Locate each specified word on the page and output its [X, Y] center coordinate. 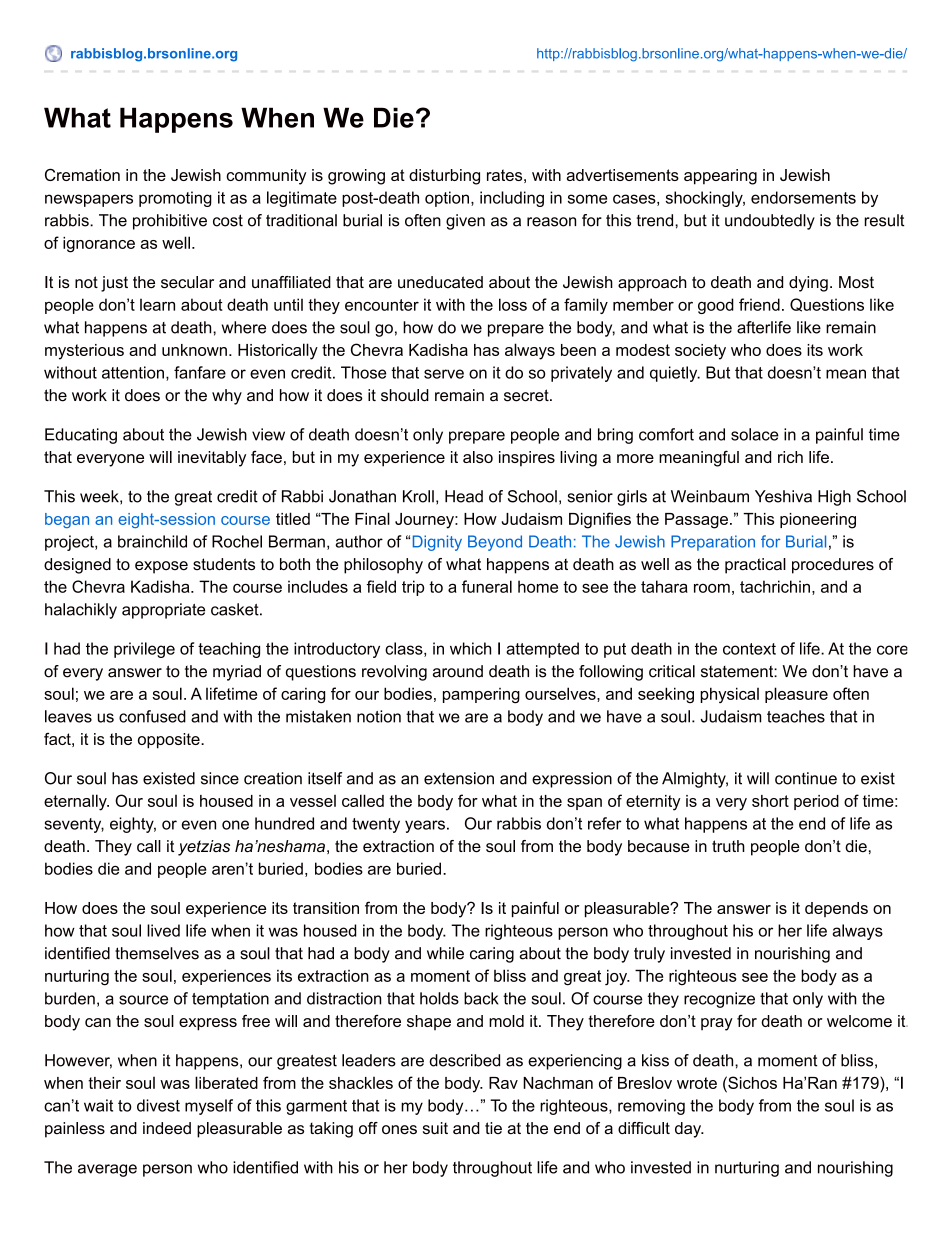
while [445, 953]
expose [161, 567]
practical [755, 566]
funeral [487, 586]
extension [459, 778]
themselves [157, 953]
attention [133, 372]
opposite [170, 741]
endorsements [803, 197]
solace [755, 434]
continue [806, 778]
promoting [175, 199]
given [465, 222]
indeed [167, 1128]
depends [836, 909]
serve [444, 374]
